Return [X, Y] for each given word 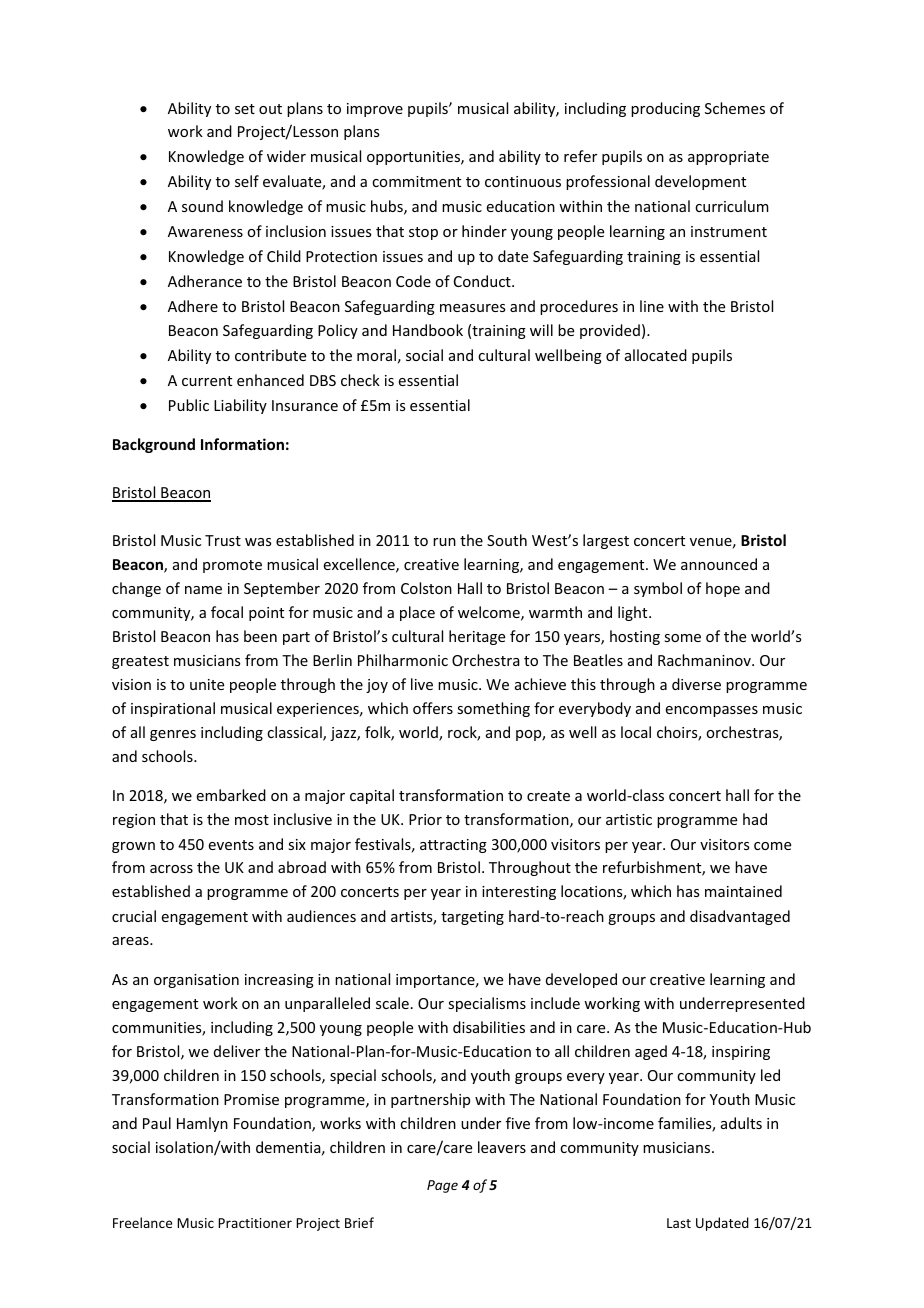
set [245, 109]
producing [665, 109]
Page [442, 1186]
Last [679, 1223]
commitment [416, 181]
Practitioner [255, 1223]
